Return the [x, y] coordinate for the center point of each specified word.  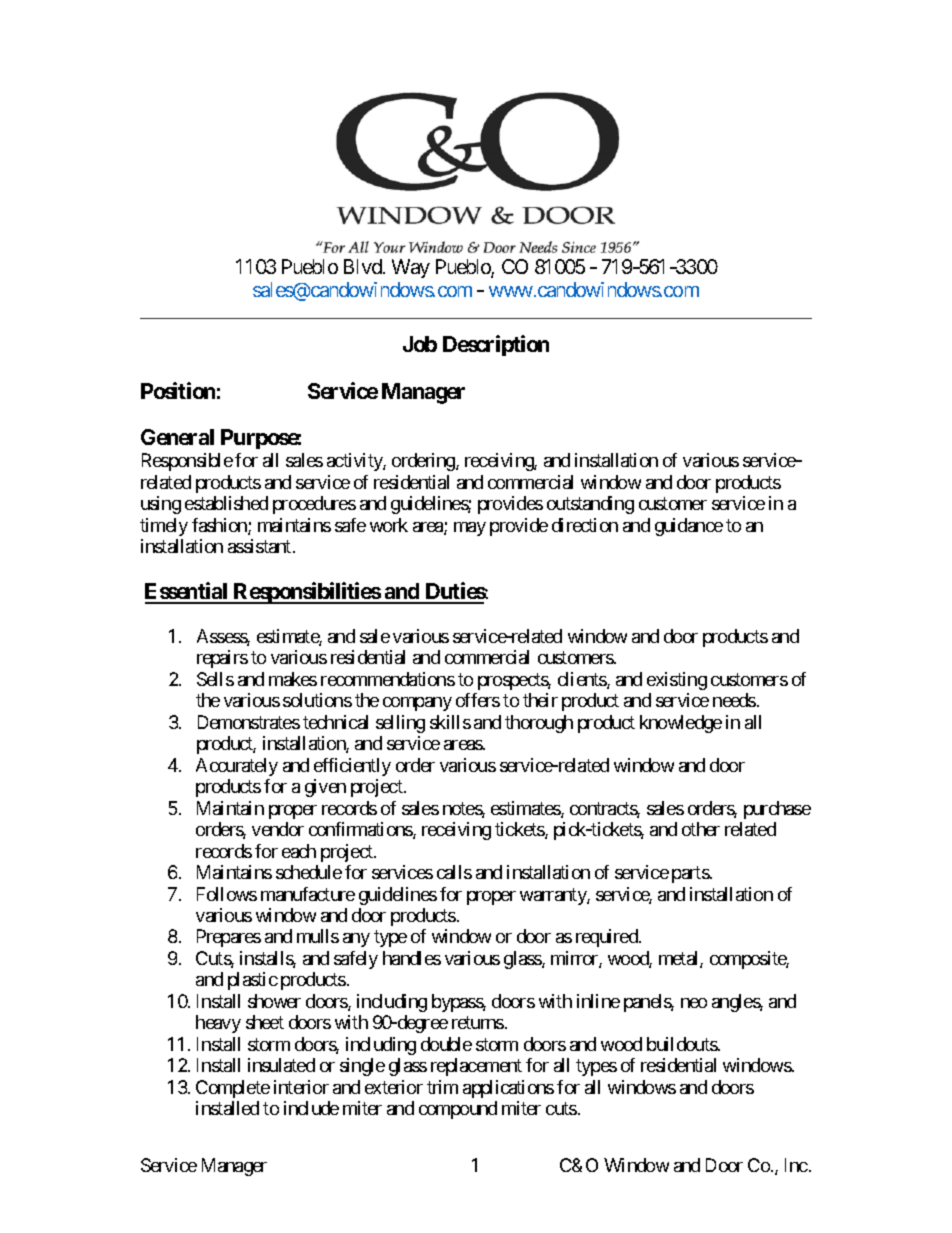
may [470, 529]
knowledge [681, 724]
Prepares [229, 938]
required [608, 938]
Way [411, 268]
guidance [689, 527]
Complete [233, 1089]
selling [400, 724]
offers [478, 700]
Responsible [187, 462]
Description [496, 345]
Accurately [237, 767]
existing [677, 681]
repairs [222, 659]
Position [178, 390]
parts [691, 874]
